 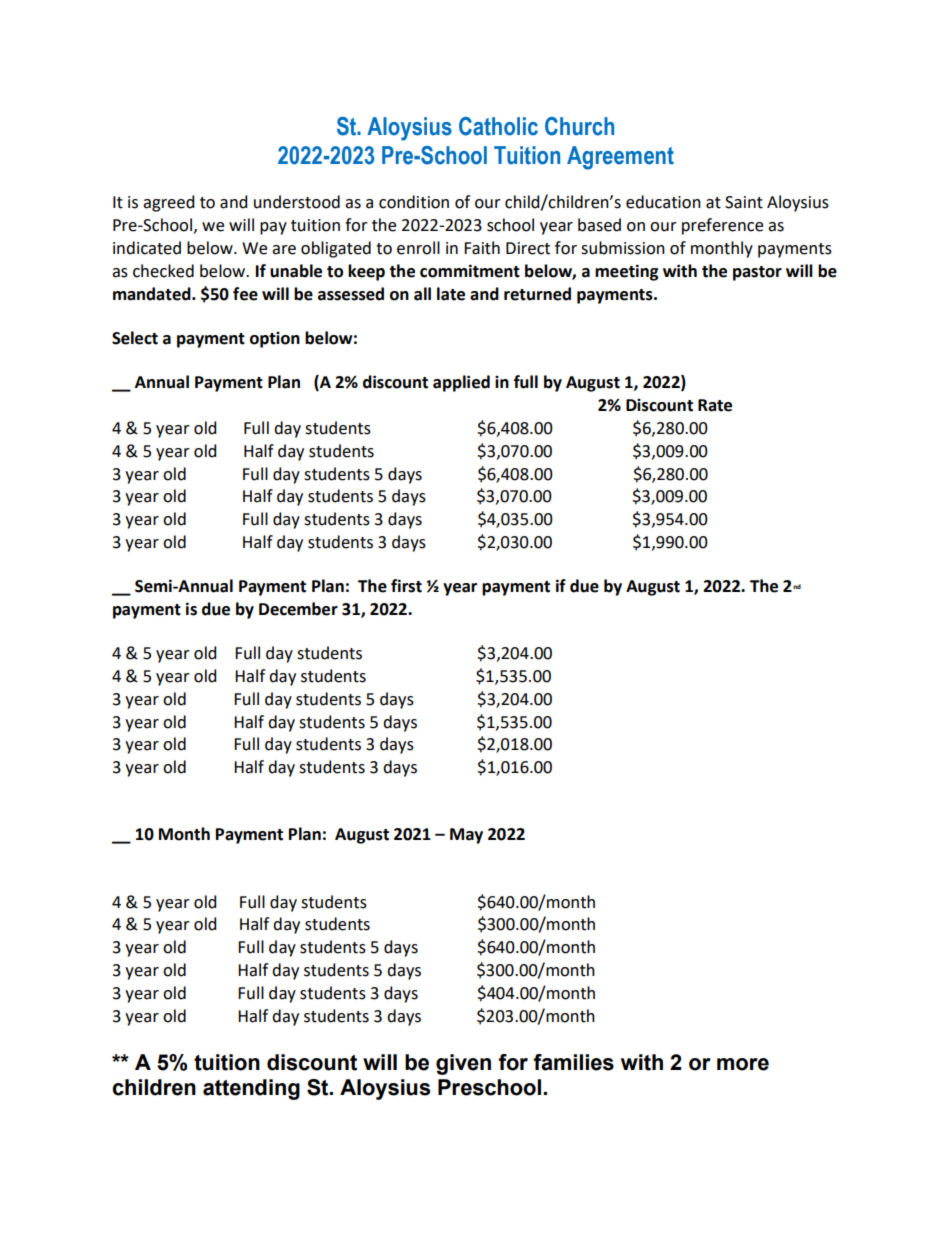 I want to click on Agreement, so click(x=620, y=158).
